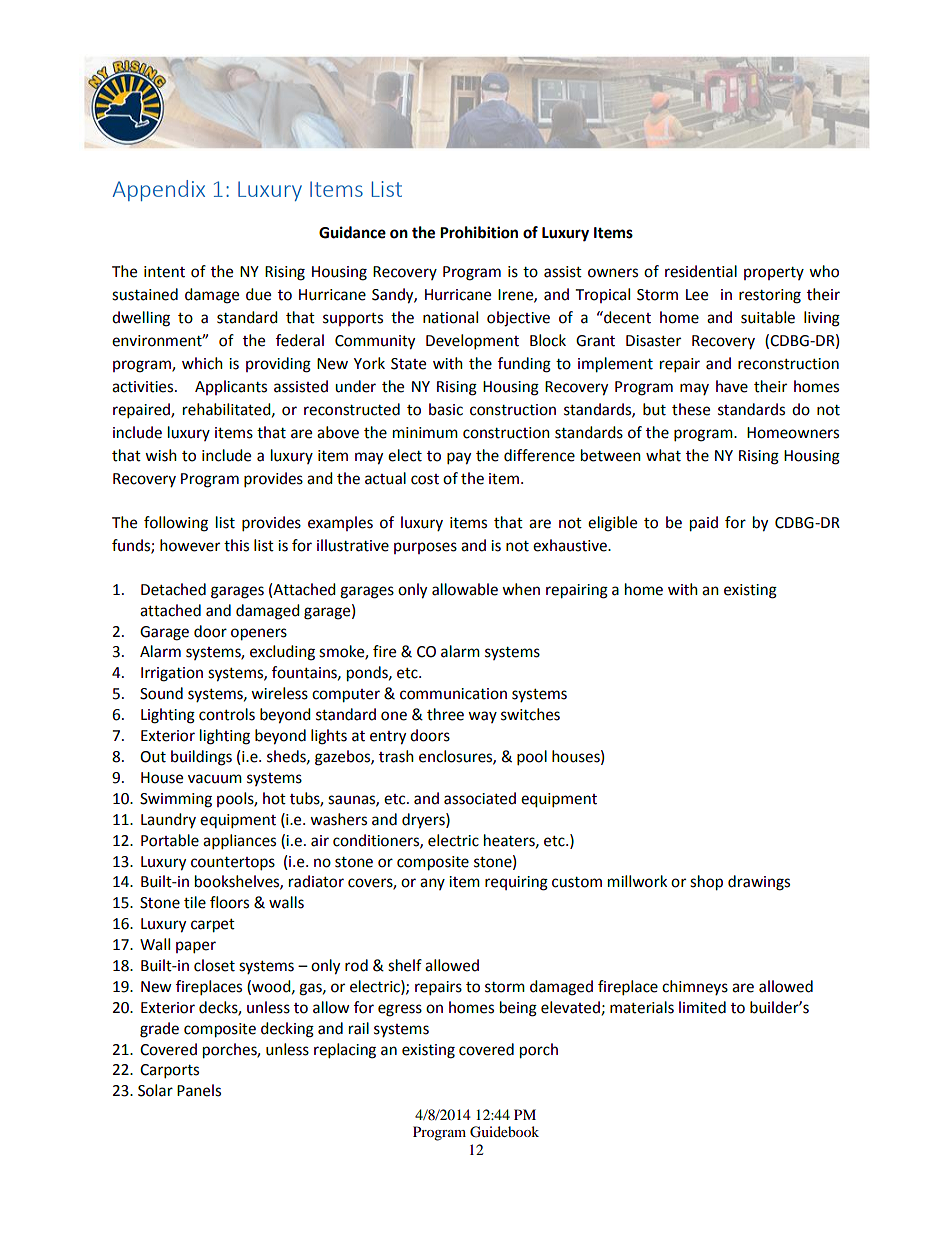 The height and width of the document is (1233, 952). What do you see at coordinates (199, 1090) in the document?
I see `Panels` at bounding box center [199, 1090].
